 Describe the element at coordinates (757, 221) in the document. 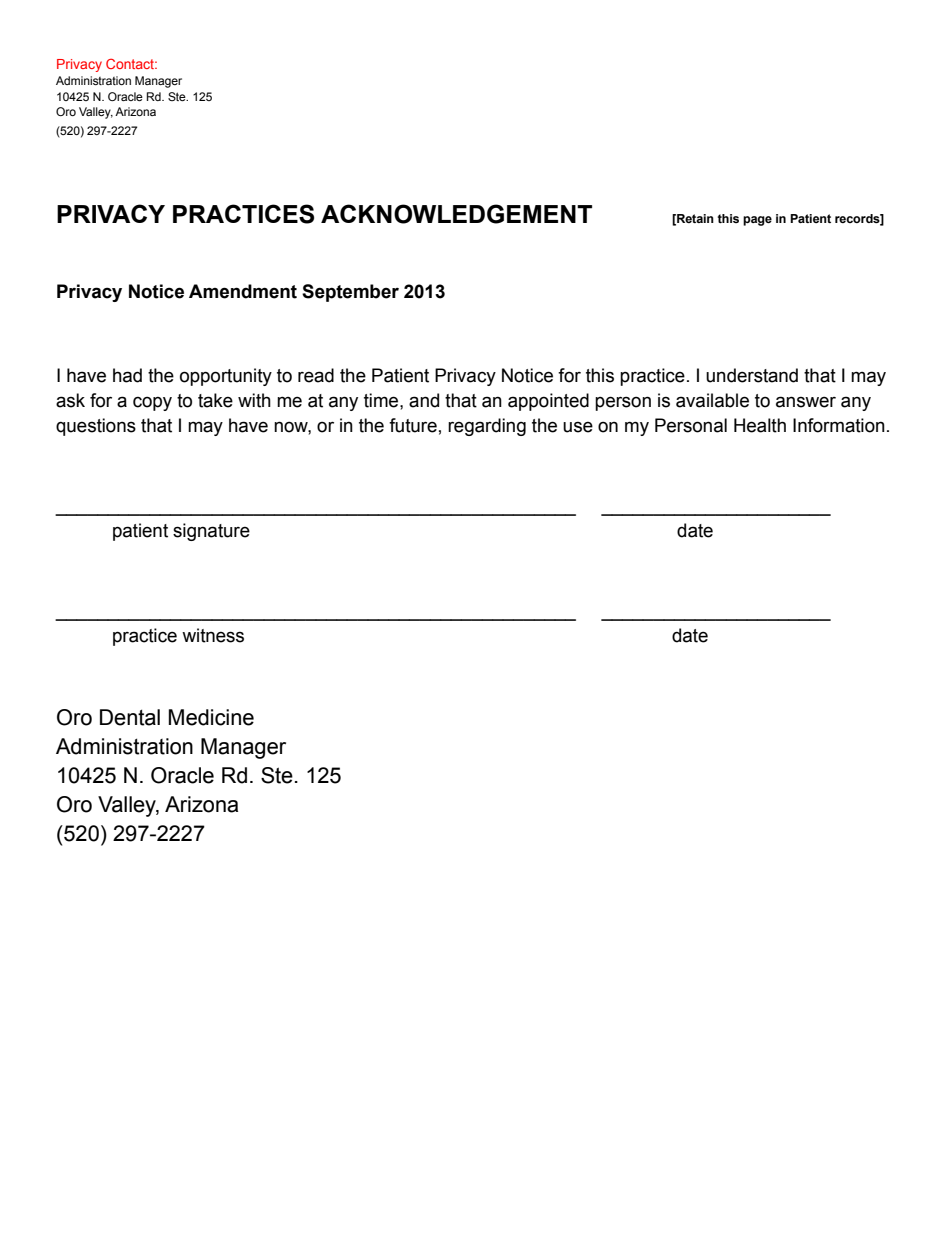

I see `page` at that location.
